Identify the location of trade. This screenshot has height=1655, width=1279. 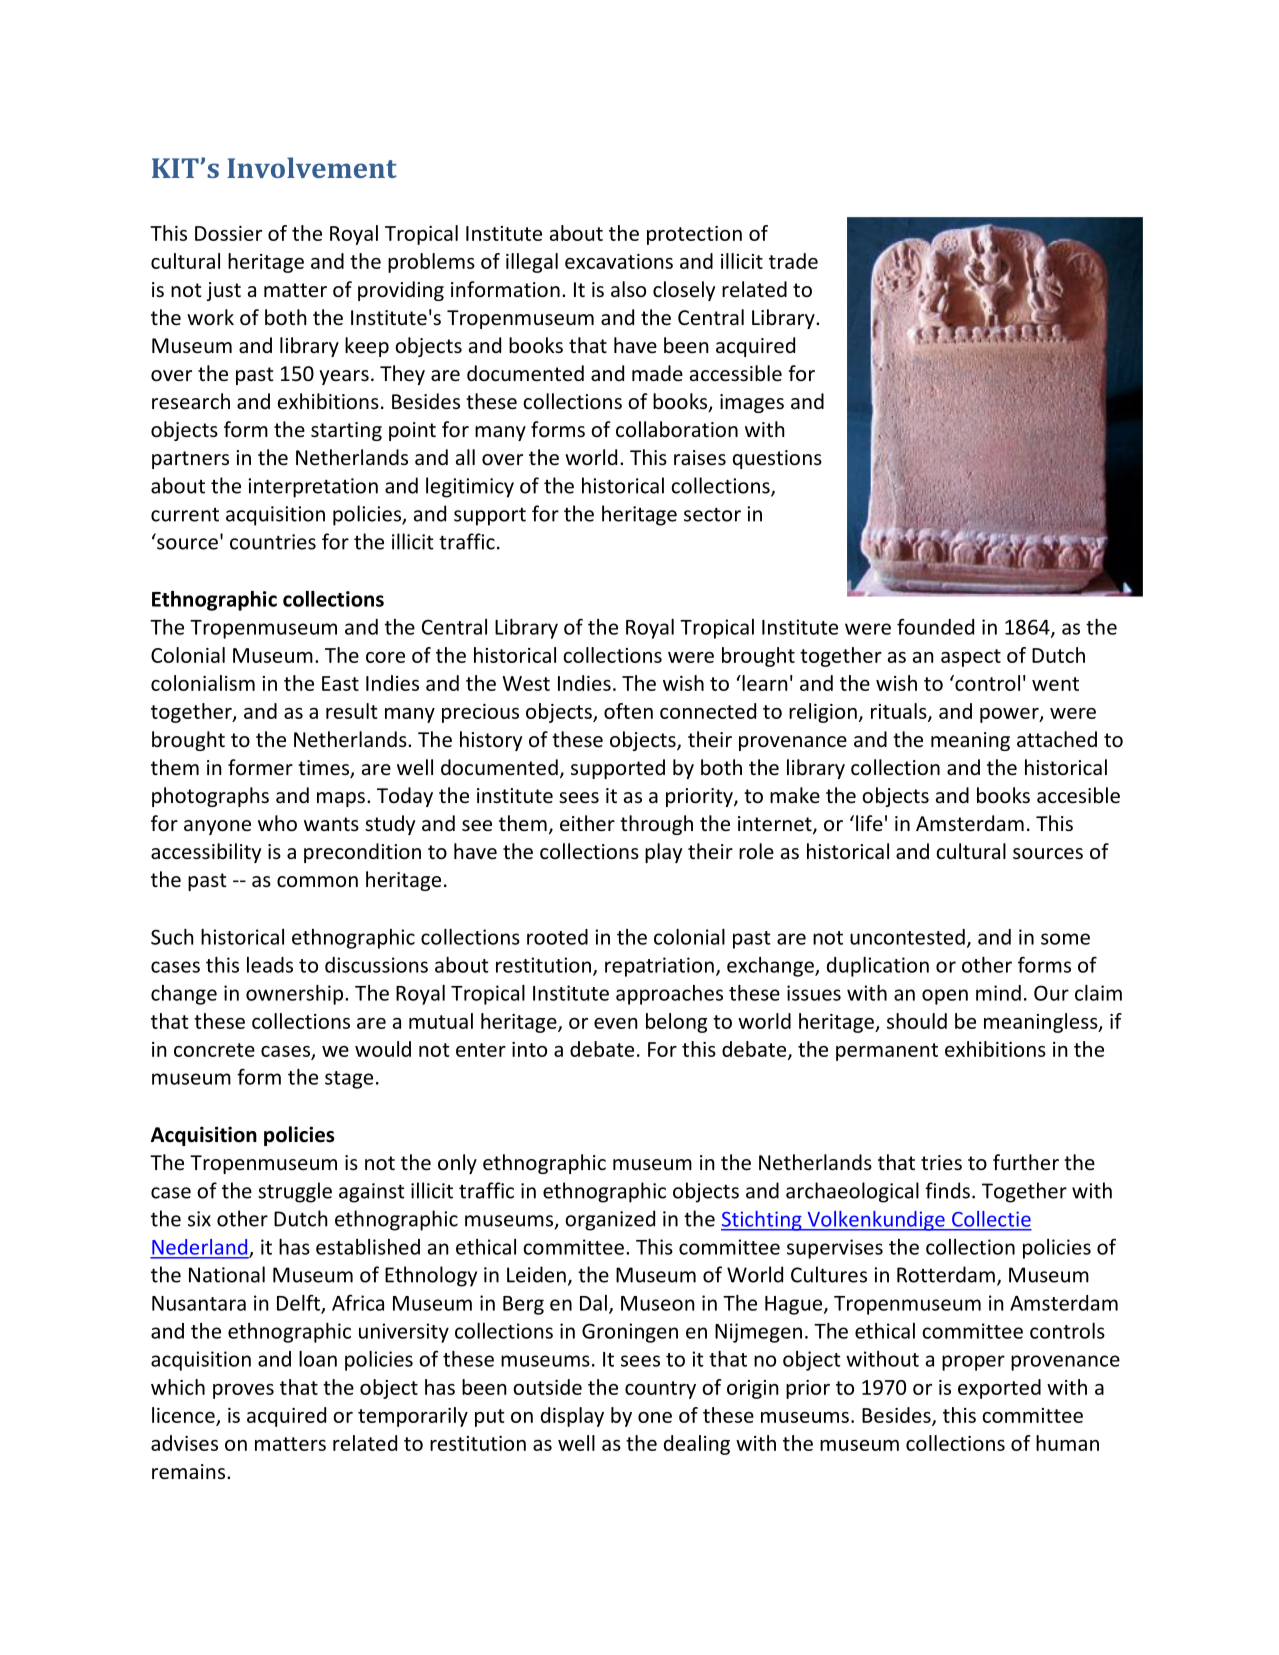
(793, 261).
